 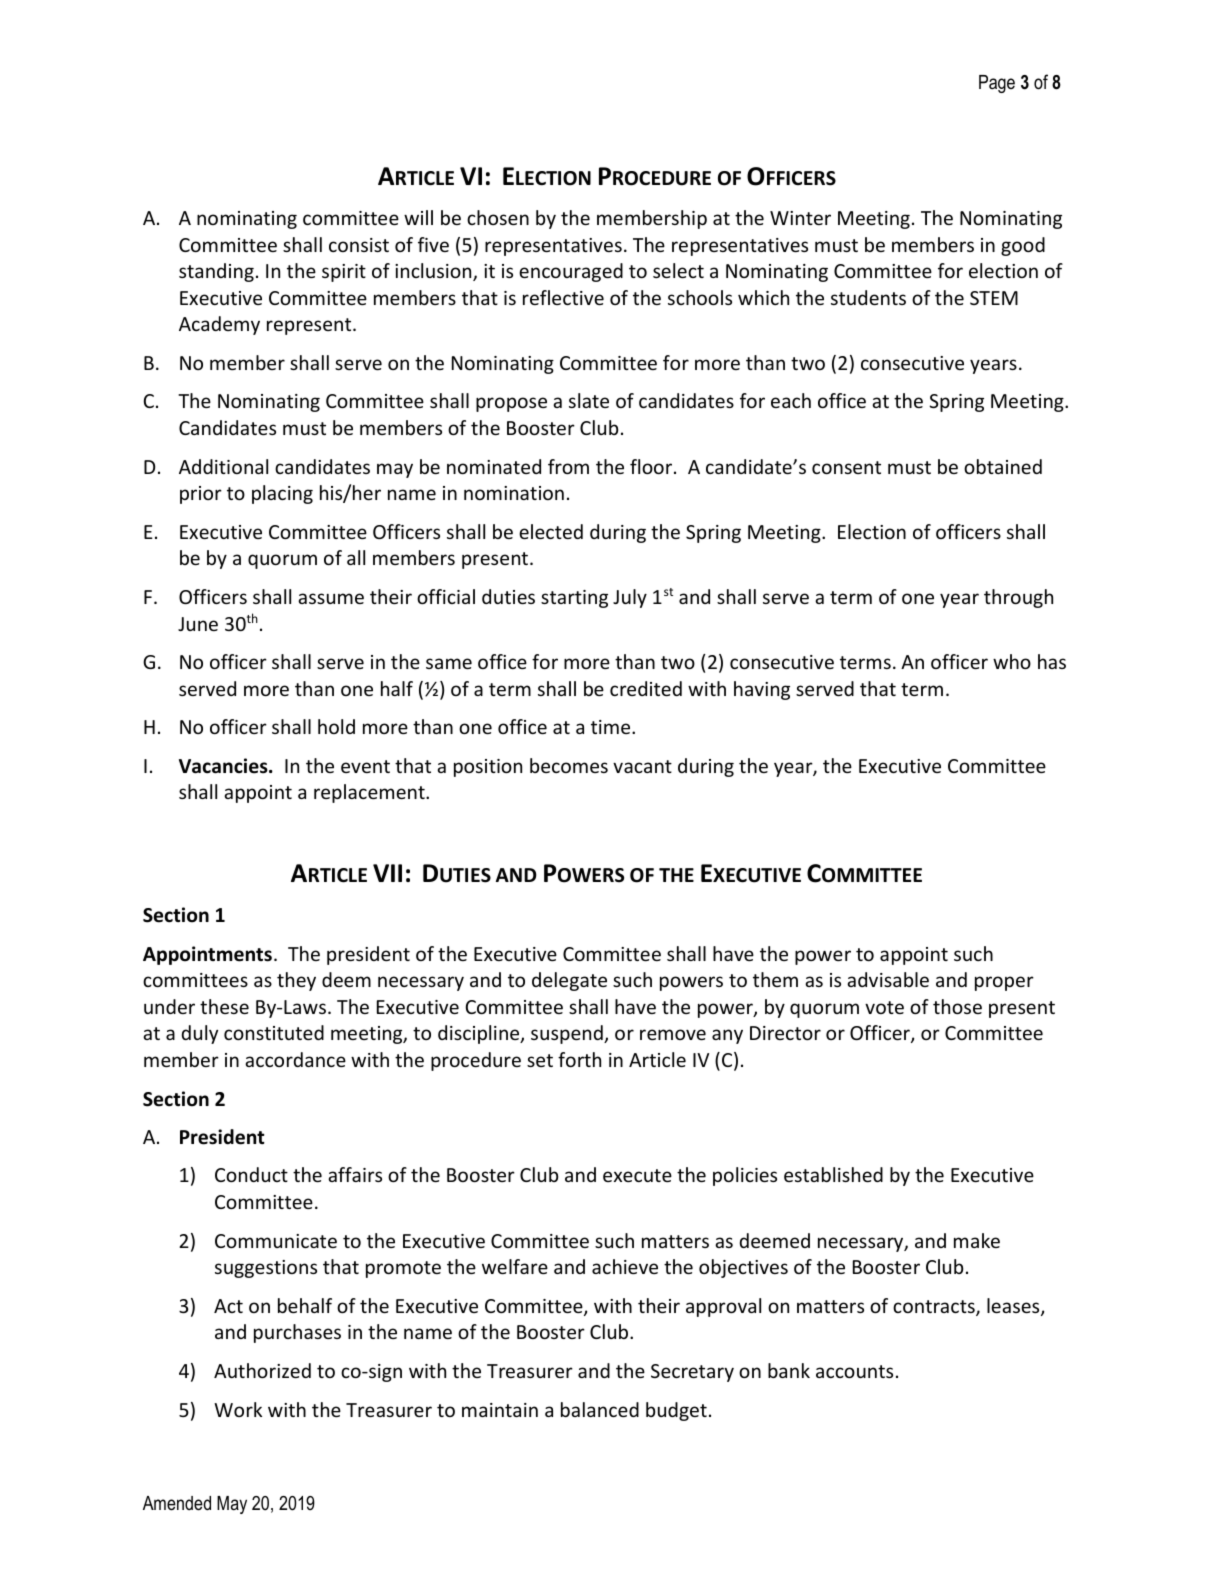 I want to click on accounts, so click(x=854, y=1371).
